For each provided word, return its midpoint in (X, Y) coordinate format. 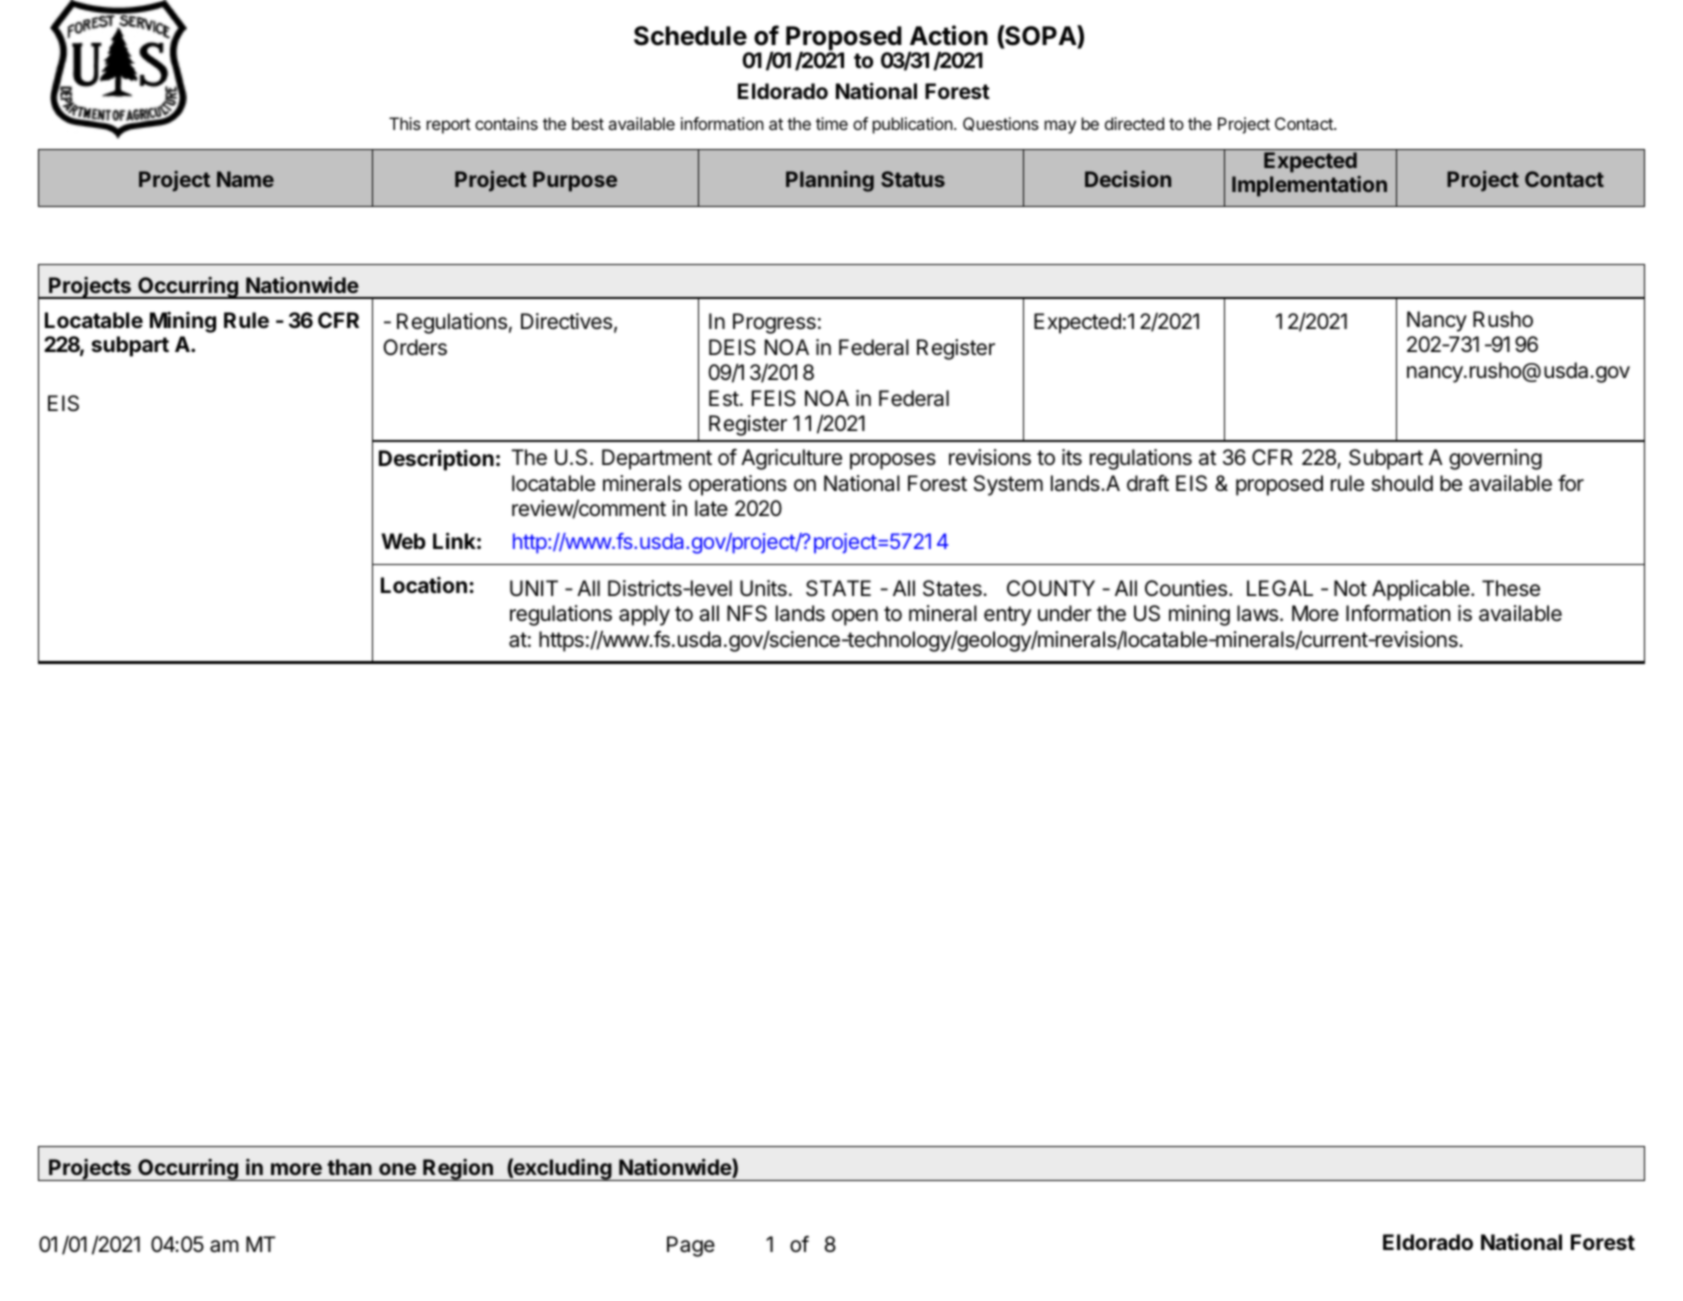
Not (1350, 588)
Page (691, 1246)
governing (1495, 459)
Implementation (1309, 186)
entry (1007, 616)
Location (424, 585)
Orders (415, 347)
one (397, 1169)
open (855, 617)
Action (949, 35)
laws (1257, 613)
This (405, 123)
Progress (774, 323)
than (349, 1167)
